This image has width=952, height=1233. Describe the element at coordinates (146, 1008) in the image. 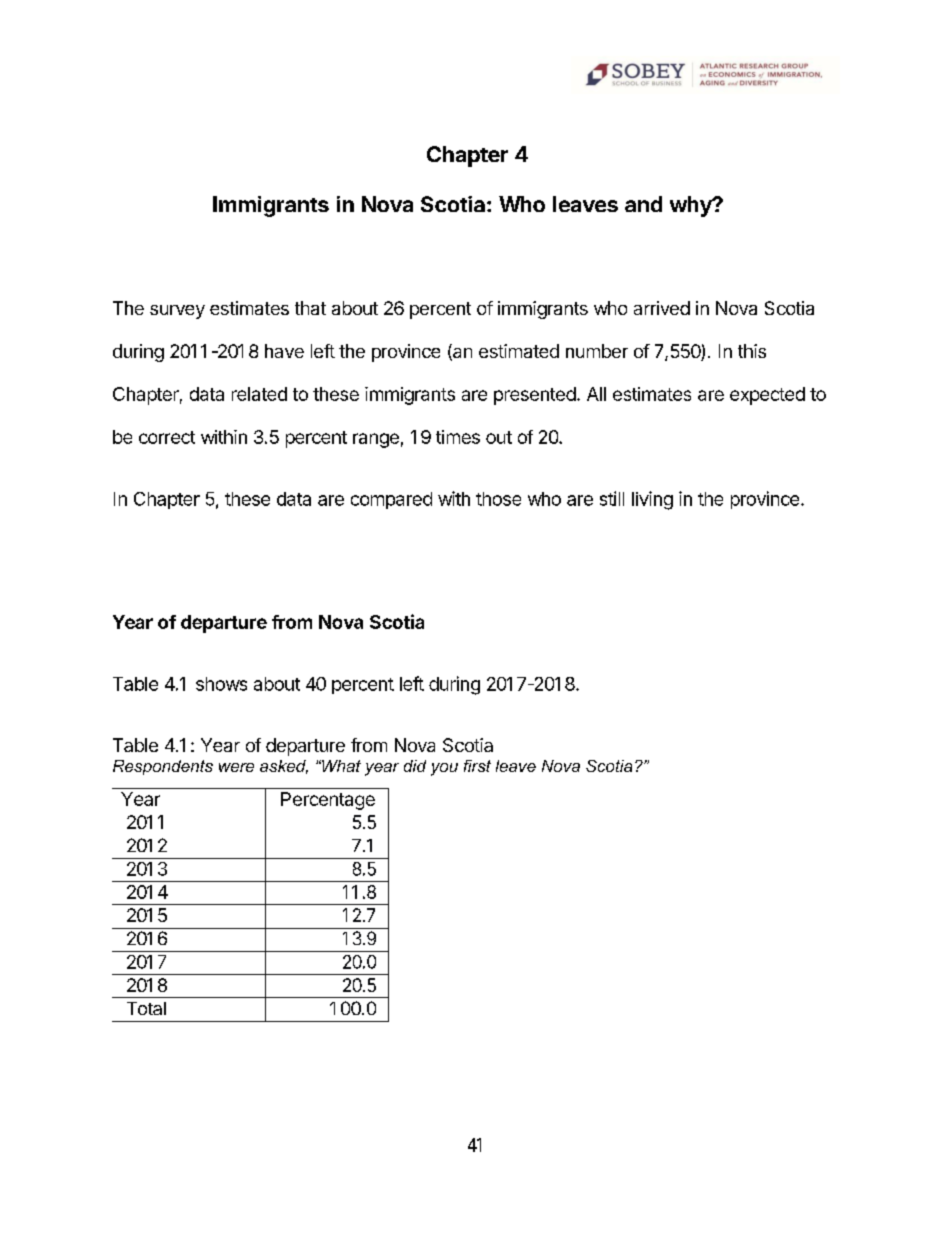

I see `Total` at that location.
